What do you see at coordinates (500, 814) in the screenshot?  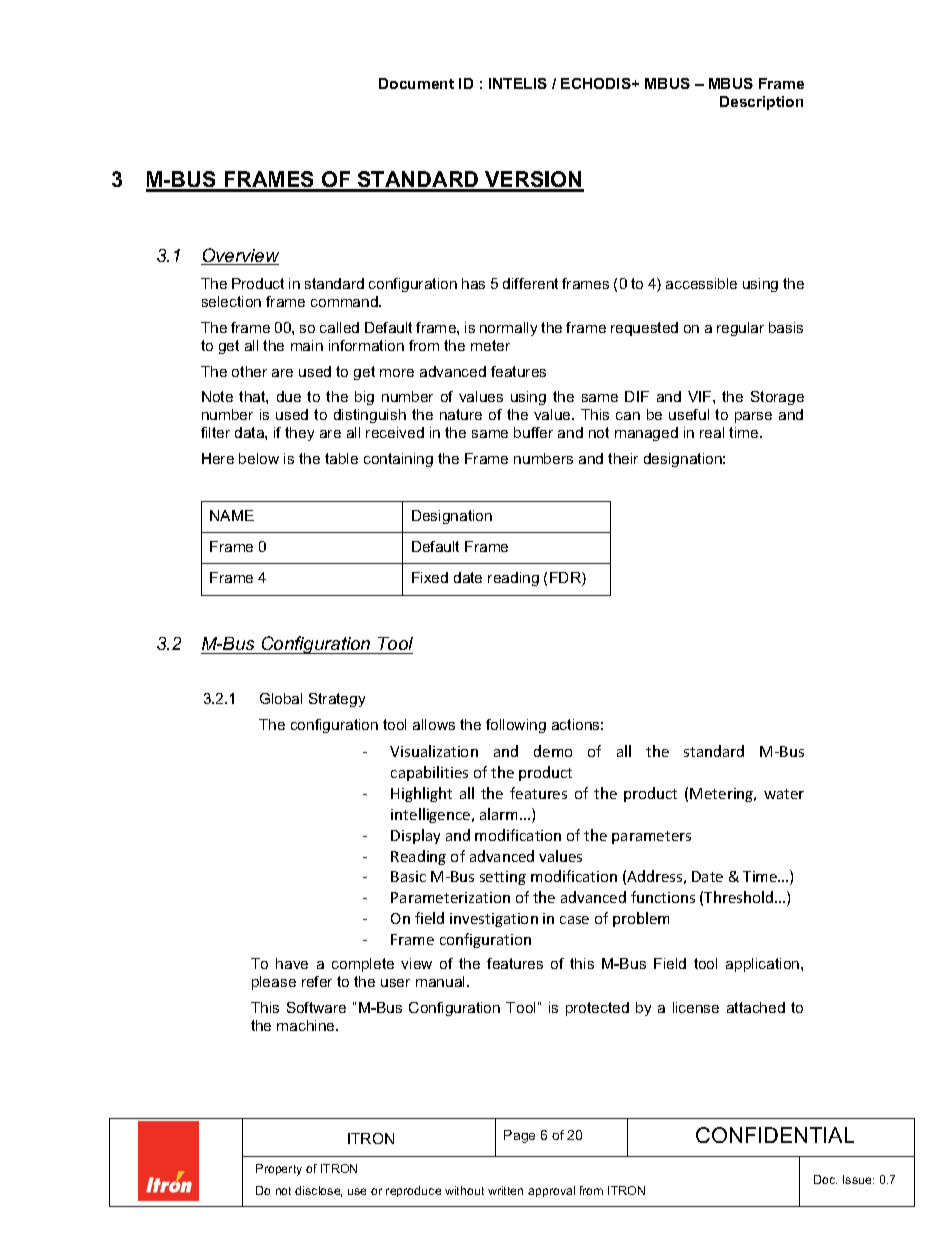 I see `alarm` at bounding box center [500, 814].
